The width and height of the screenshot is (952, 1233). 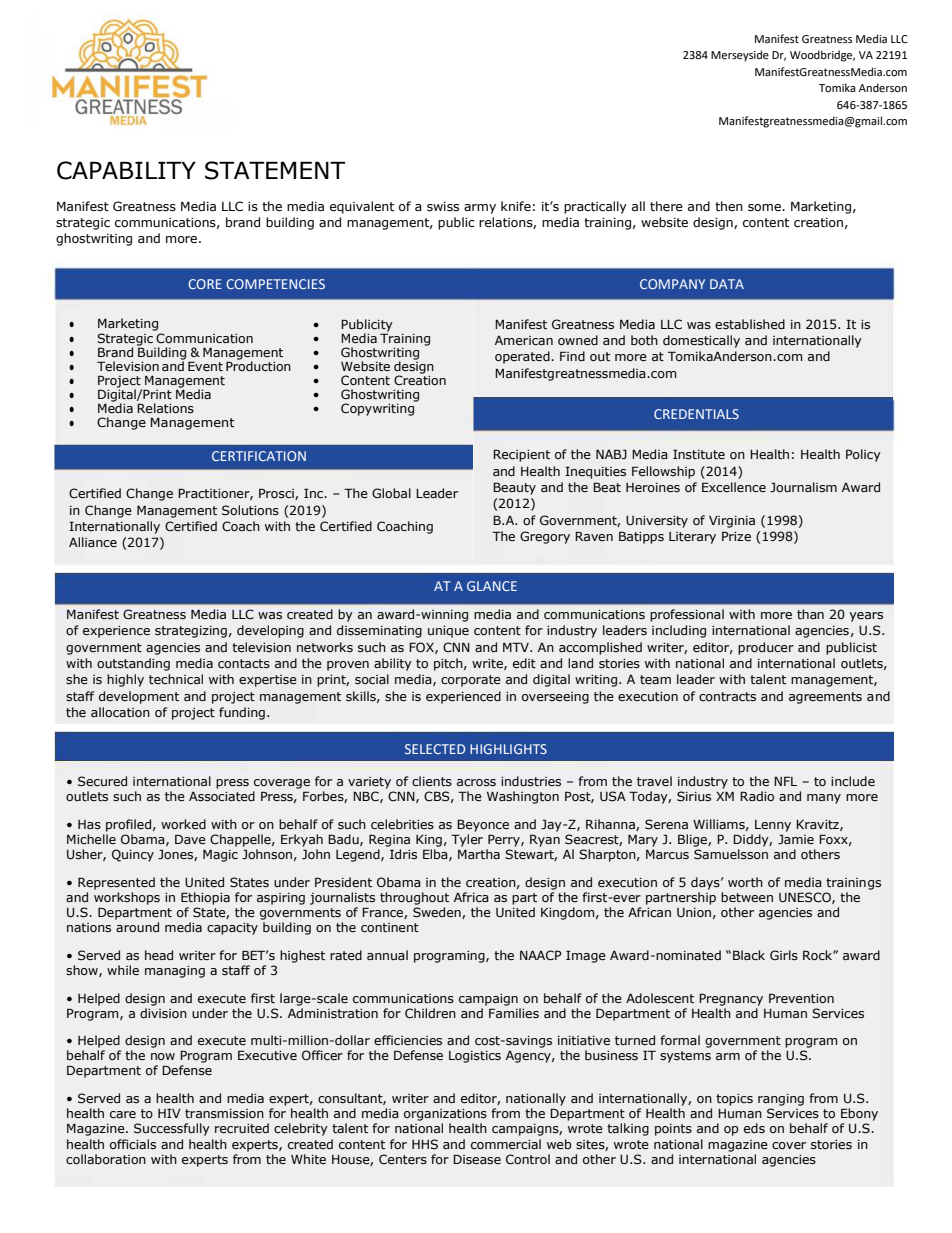 What do you see at coordinates (506, 1144) in the screenshot?
I see `commercial` at bounding box center [506, 1144].
